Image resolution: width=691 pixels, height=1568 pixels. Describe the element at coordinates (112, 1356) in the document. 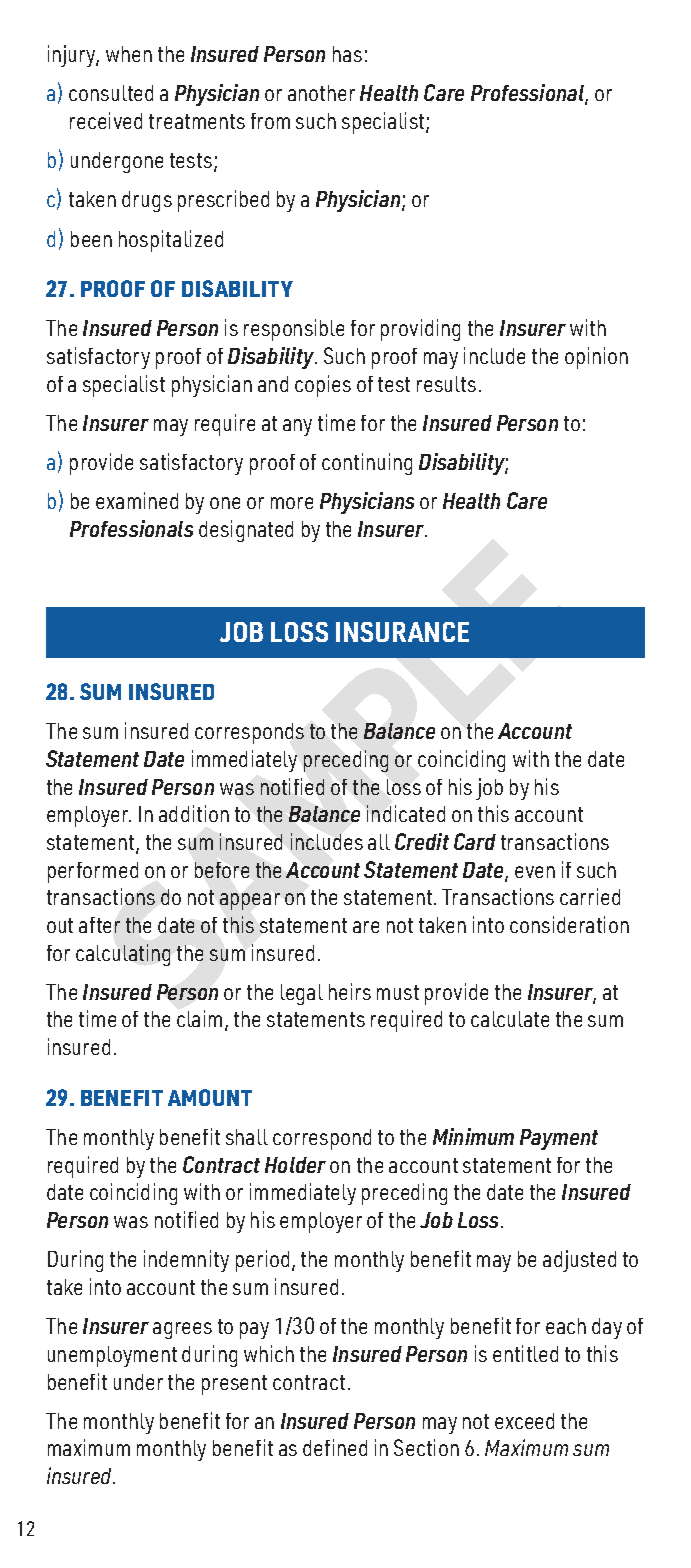

I see `unemployment` at that location.
